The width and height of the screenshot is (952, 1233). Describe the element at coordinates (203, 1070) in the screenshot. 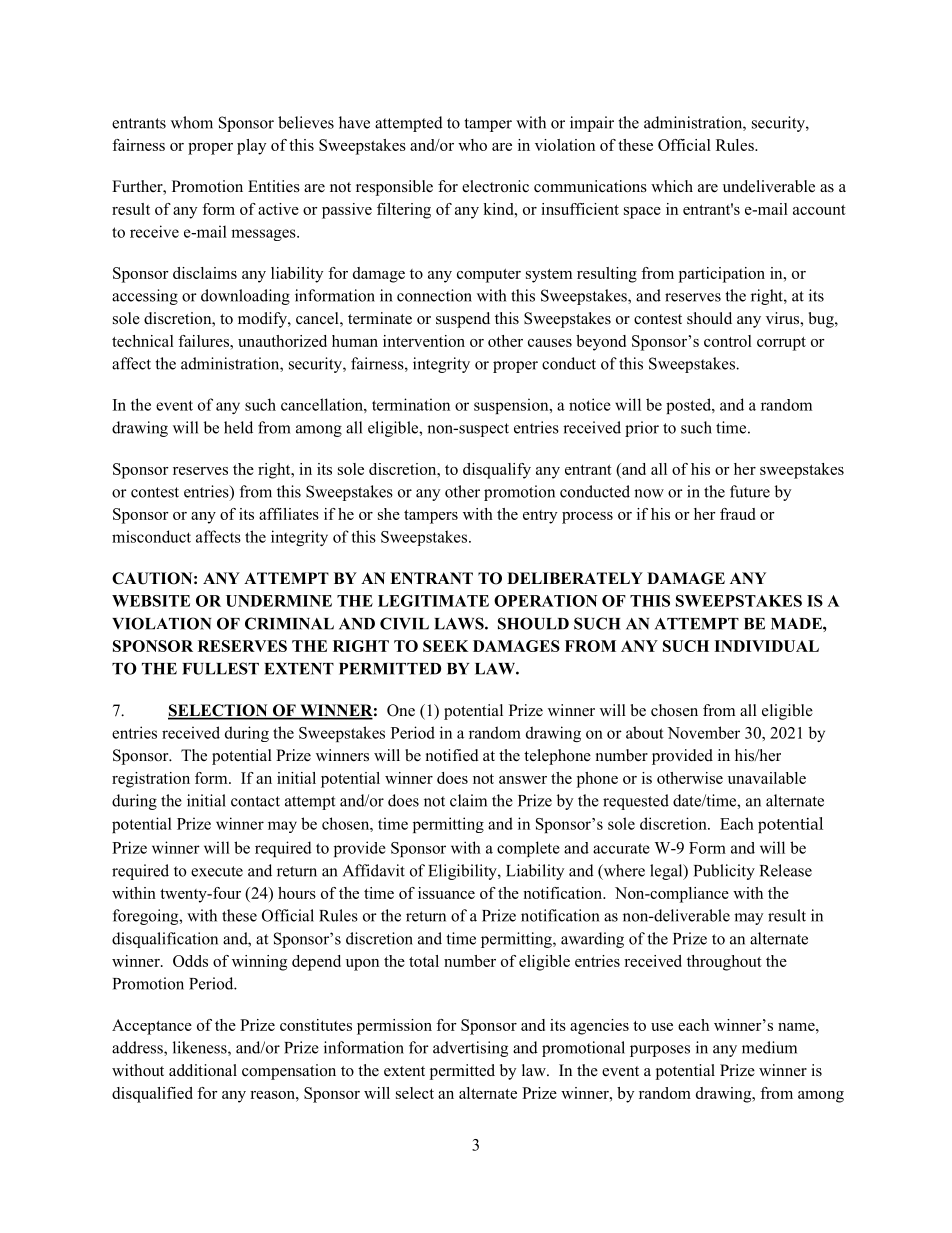

I see `additional` at that location.
